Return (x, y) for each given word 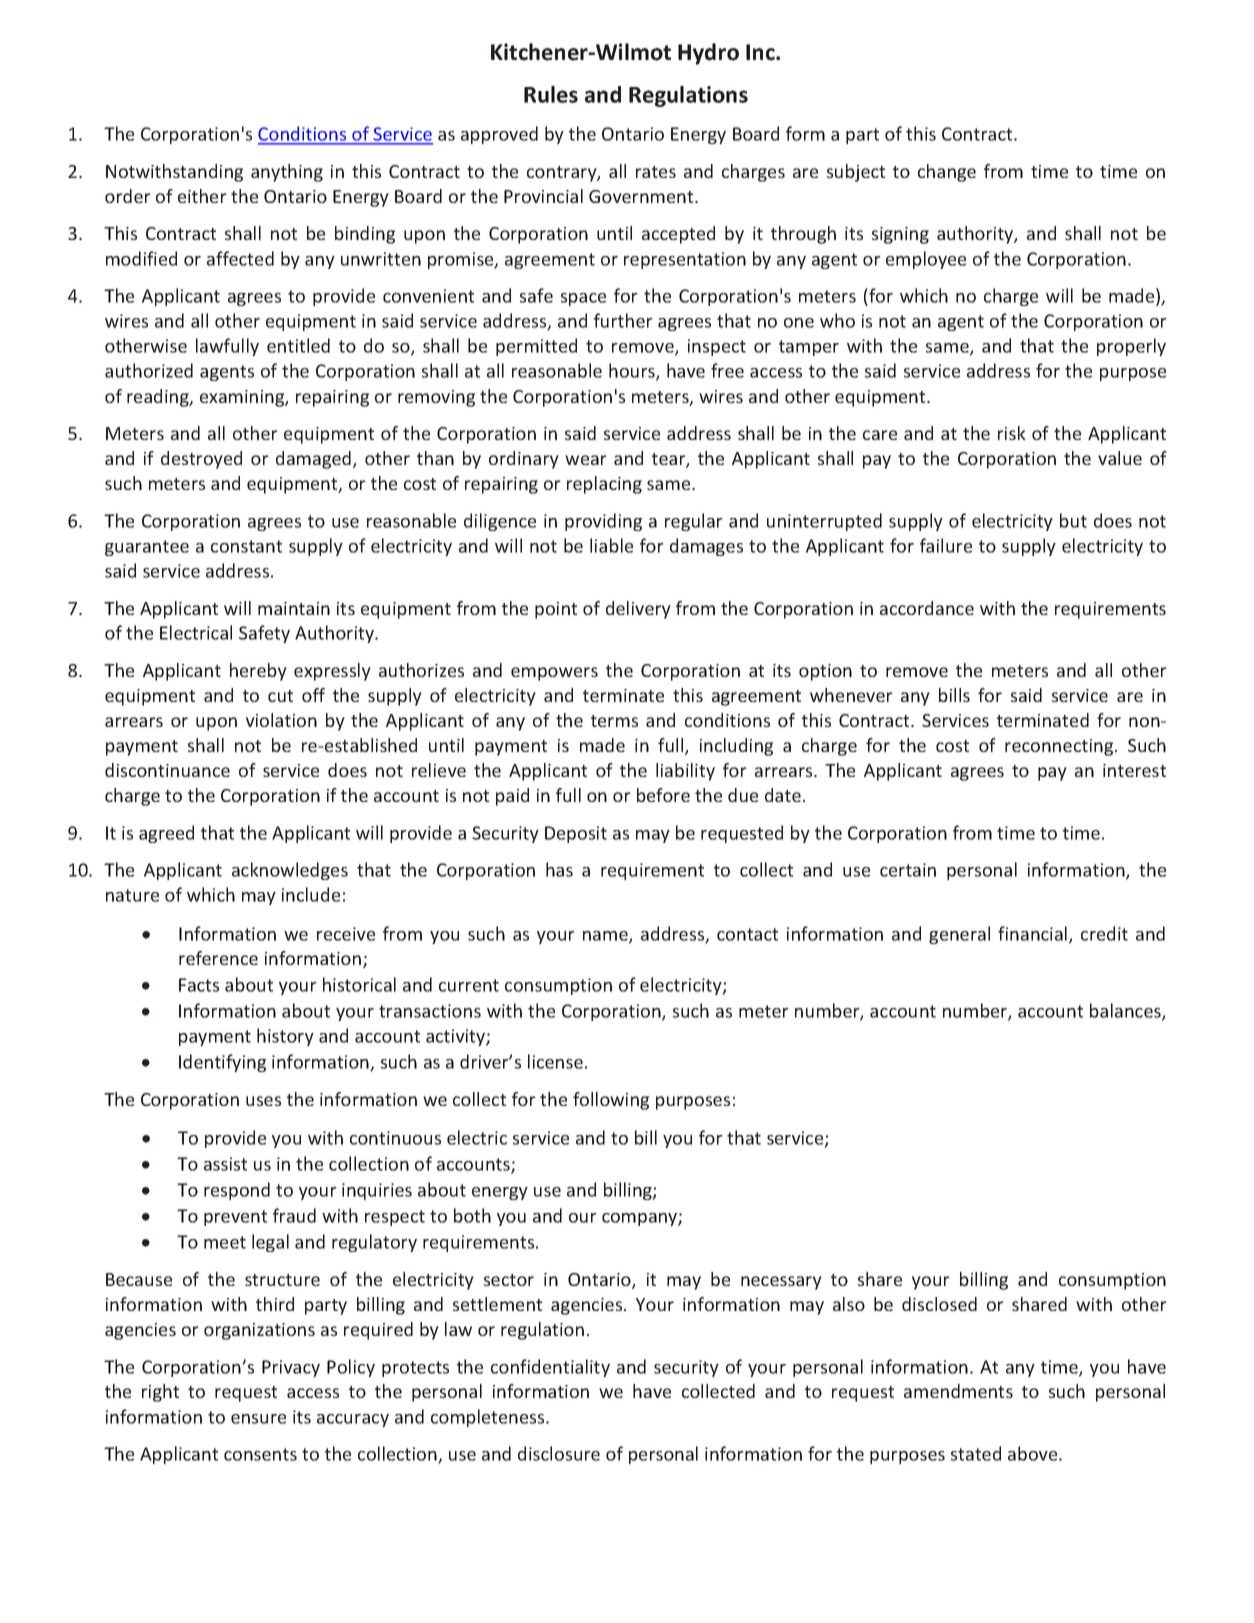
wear (586, 460)
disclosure (559, 1453)
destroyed (201, 460)
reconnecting (1060, 747)
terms (614, 721)
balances (1126, 1011)
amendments (958, 1391)
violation (281, 720)
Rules (551, 94)
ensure (258, 1419)
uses (263, 1101)
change (947, 173)
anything (287, 173)
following (611, 1101)
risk (1012, 433)
